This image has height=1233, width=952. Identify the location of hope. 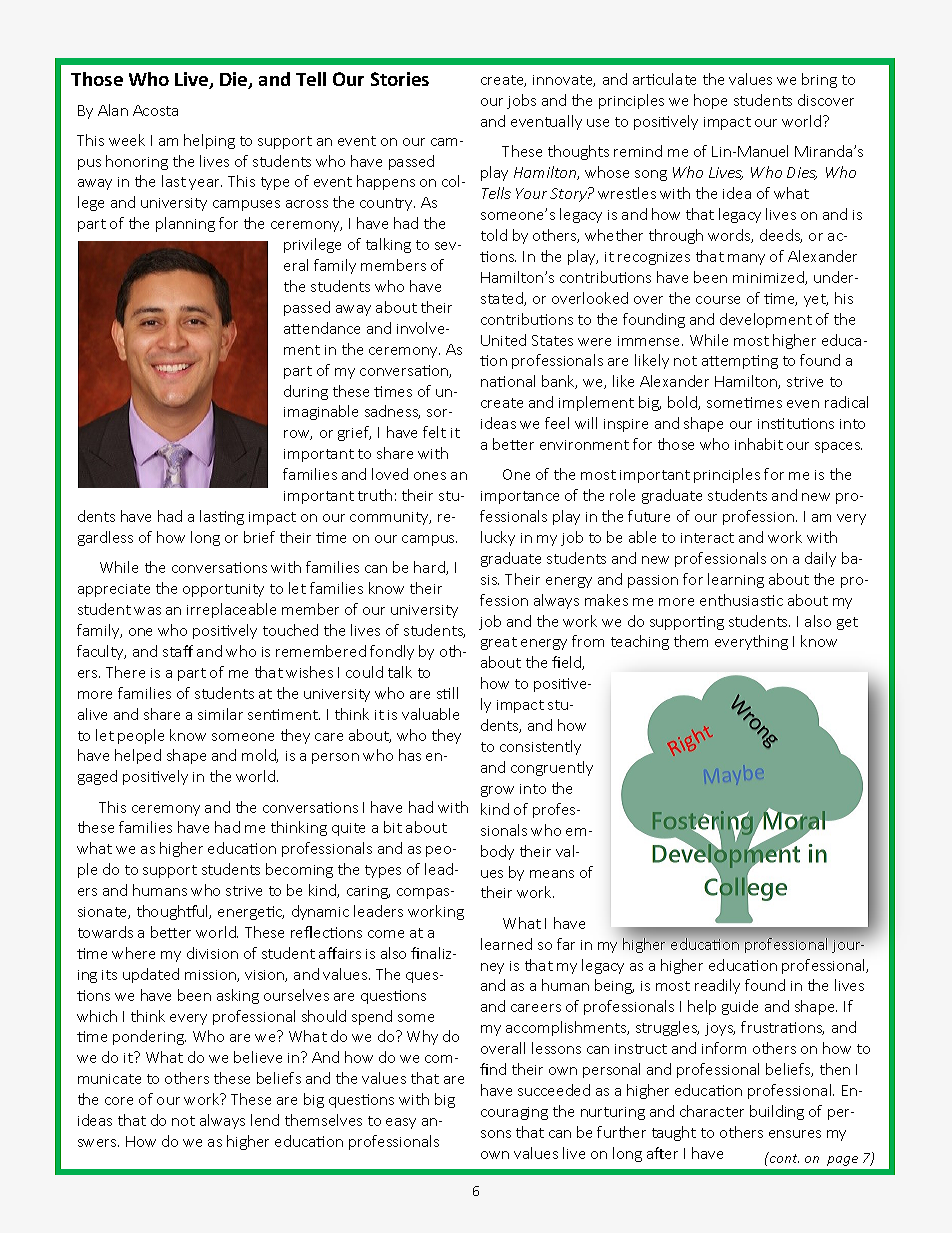
(710, 101).
